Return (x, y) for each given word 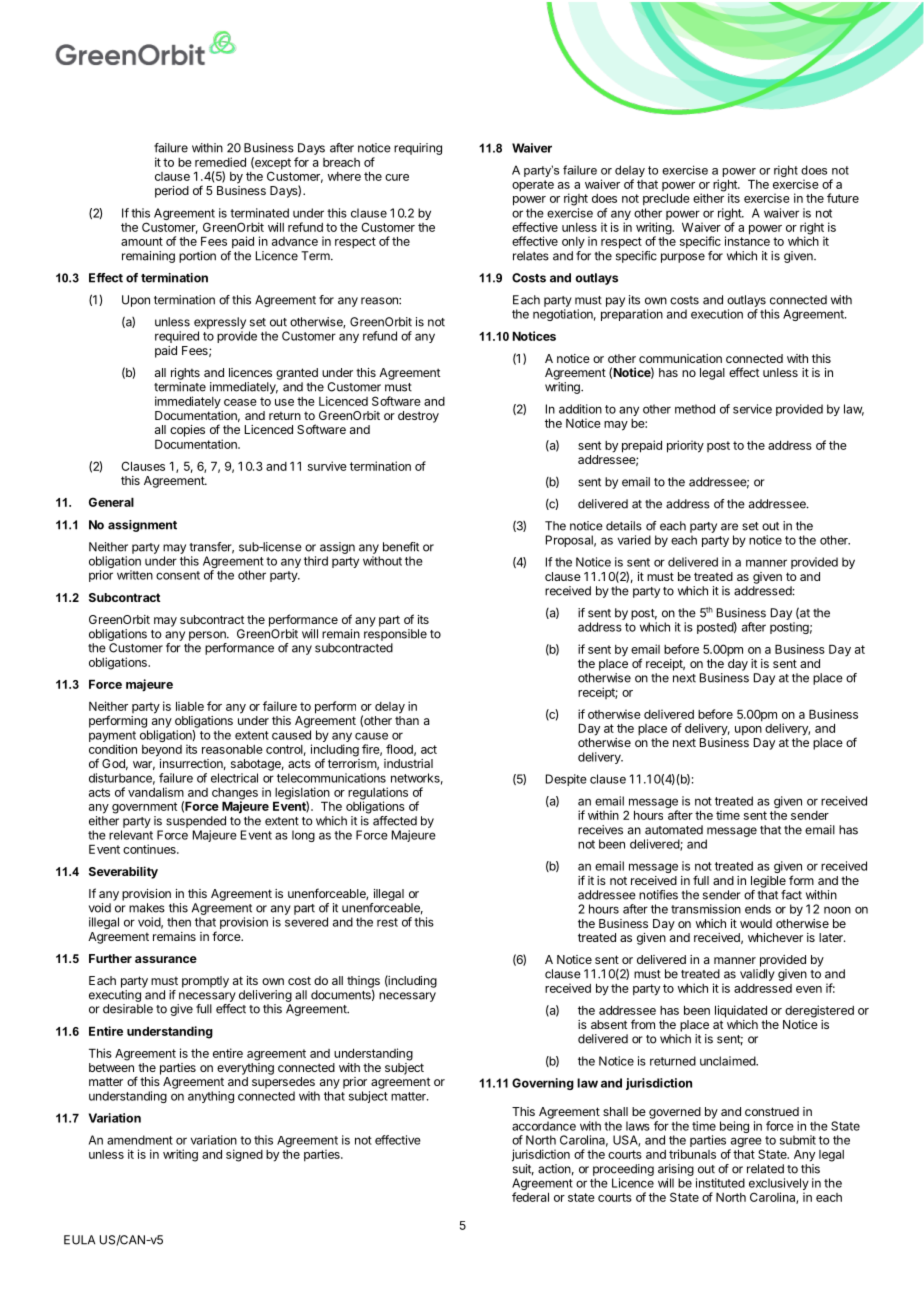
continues (150, 849)
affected (395, 821)
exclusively (779, 1185)
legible (768, 882)
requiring (418, 149)
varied (634, 540)
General (111, 502)
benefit (401, 547)
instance (747, 240)
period (172, 192)
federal (530, 1197)
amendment (140, 1140)
